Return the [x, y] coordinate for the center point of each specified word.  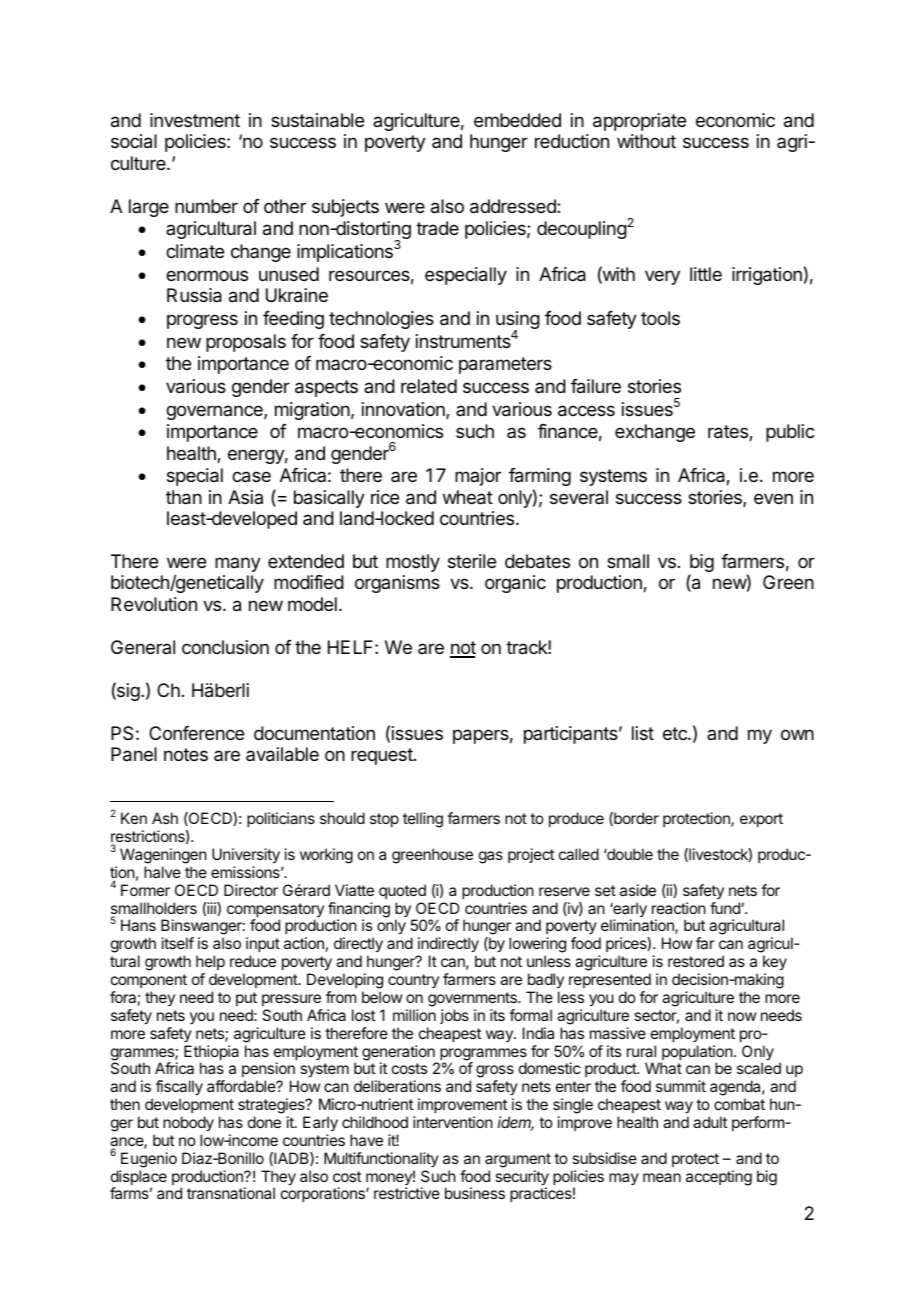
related [429, 386]
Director [251, 890]
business [475, 1193]
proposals [246, 343]
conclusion [225, 647]
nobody [188, 1124]
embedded [517, 120]
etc [676, 733]
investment [195, 120]
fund [726, 908]
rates [729, 433]
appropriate [639, 122]
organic [515, 584]
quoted [402, 891]
